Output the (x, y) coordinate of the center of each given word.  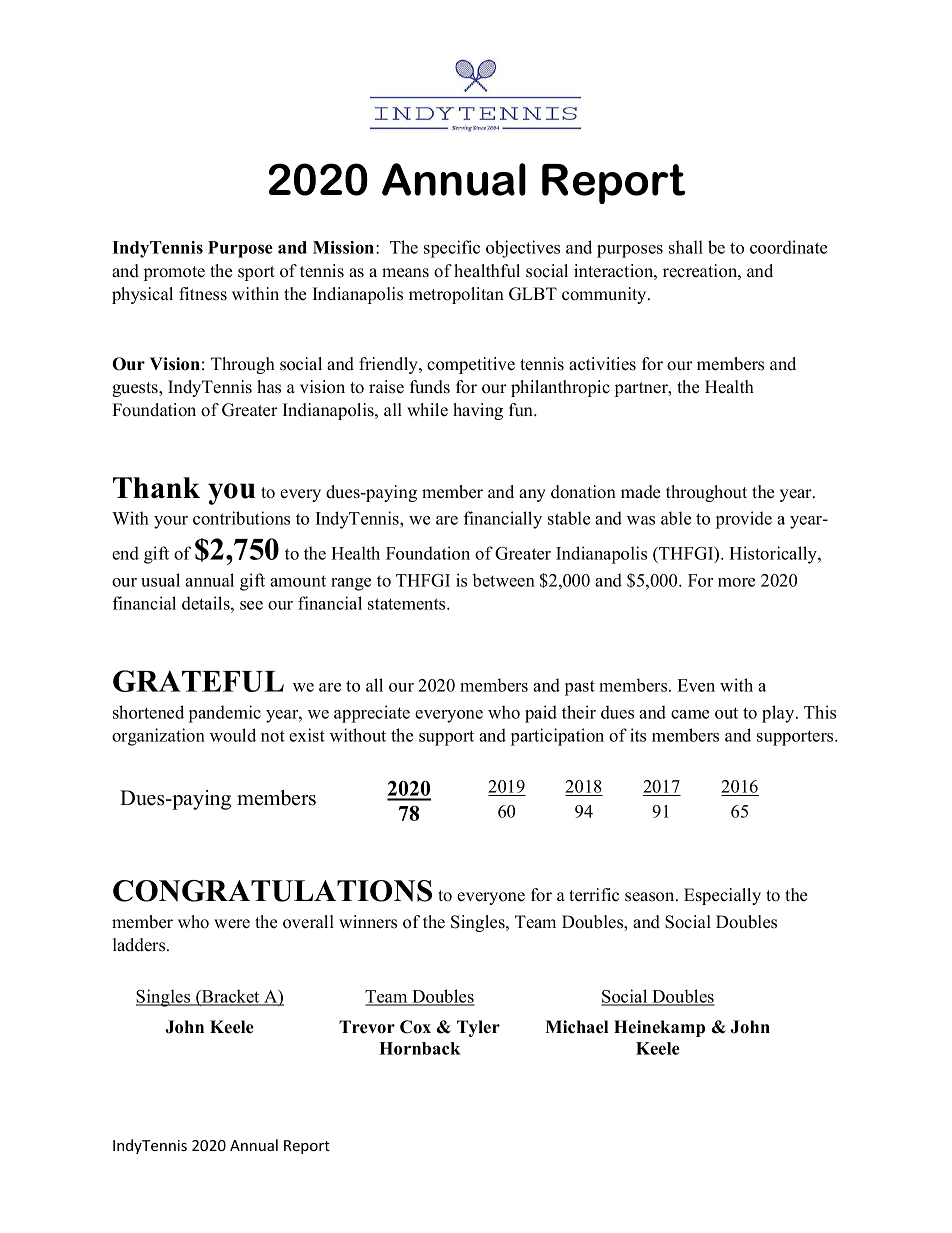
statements (408, 604)
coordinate (788, 247)
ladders (140, 945)
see (251, 605)
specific (452, 249)
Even (696, 685)
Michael (576, 1027)
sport (256, 273)
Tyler (478, 1028)
